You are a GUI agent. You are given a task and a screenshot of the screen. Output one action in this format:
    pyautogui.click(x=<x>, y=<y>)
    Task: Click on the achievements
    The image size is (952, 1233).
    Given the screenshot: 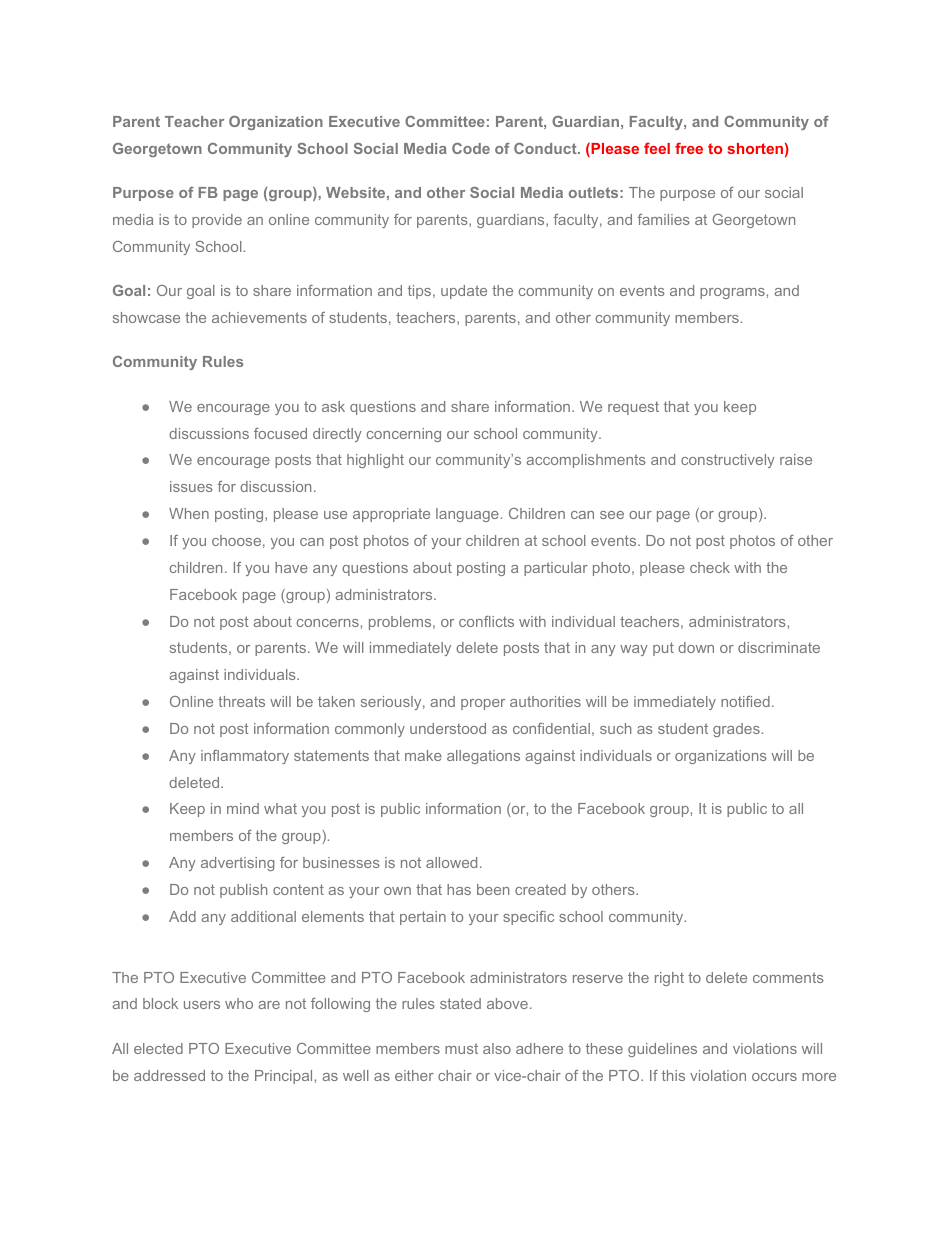 What is the action you would take?
    pyautogui.click(x=259, y=317)
